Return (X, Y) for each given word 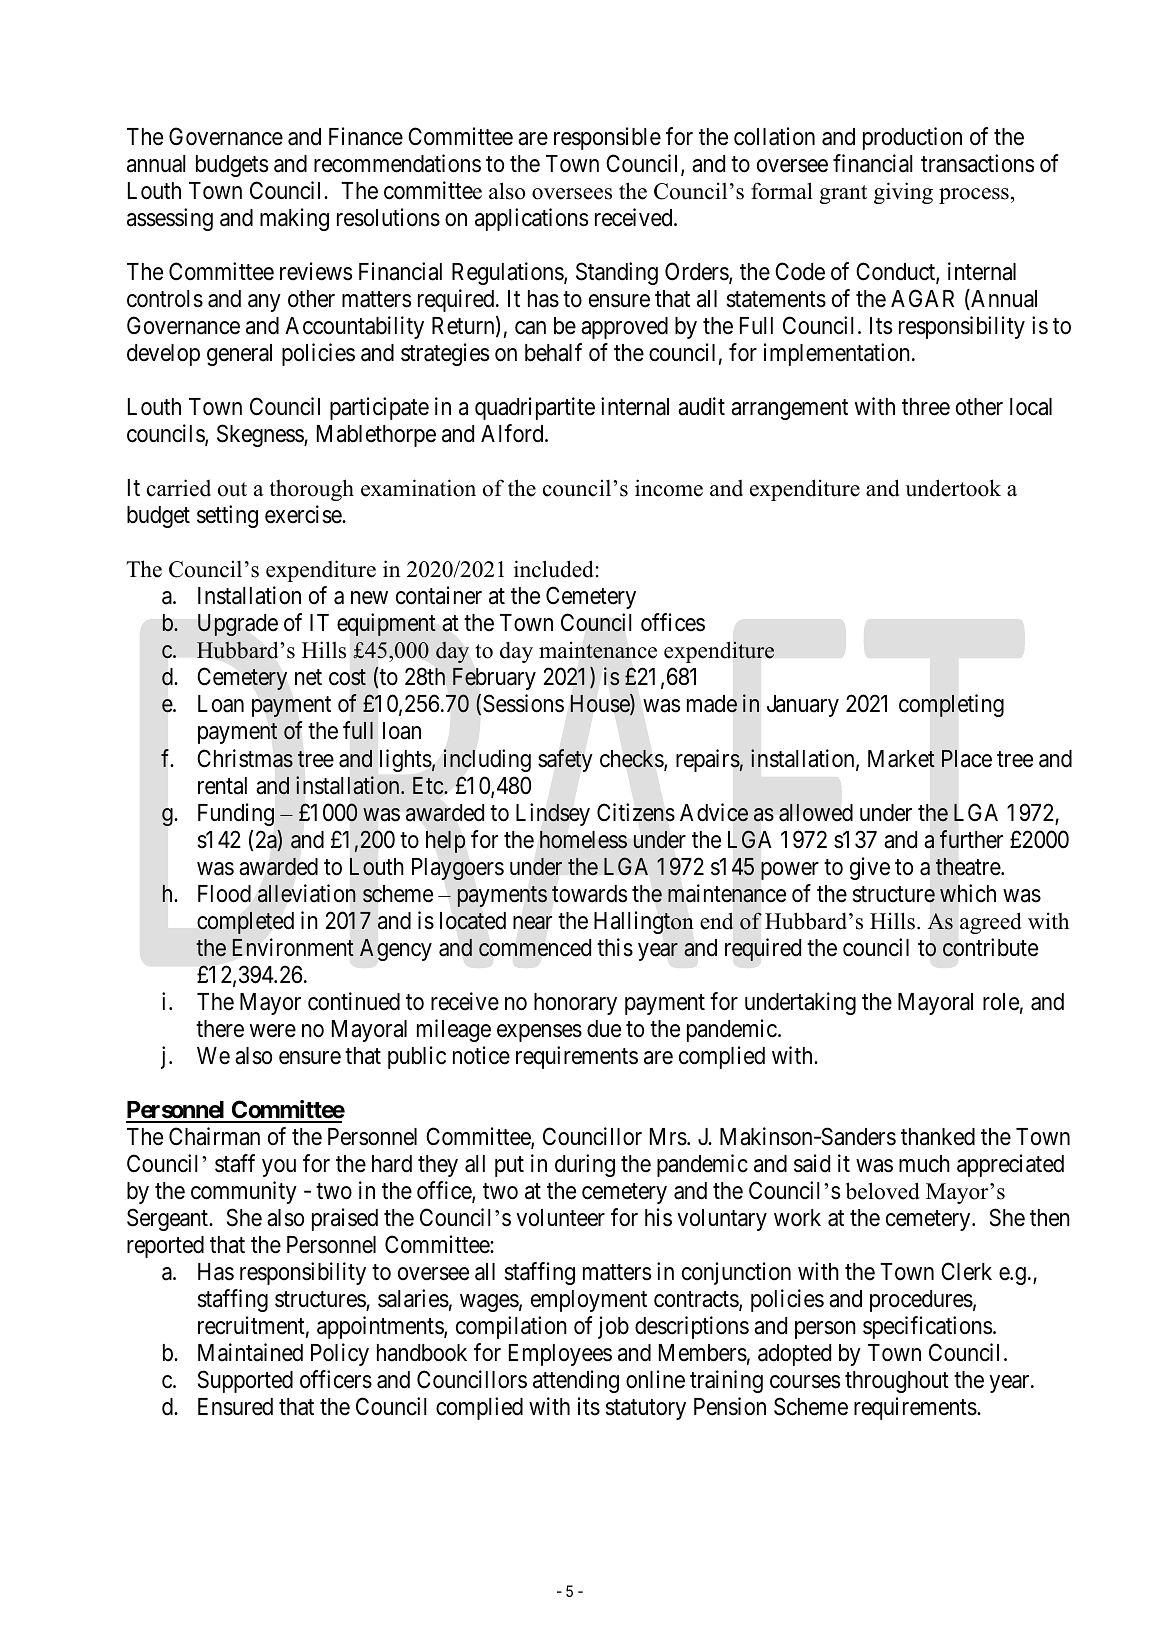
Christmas (245, 758)
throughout (897, 1382)
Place (967, 758)
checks (632, 759)
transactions (977, 163)
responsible (607, 138)
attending (576, 1381)
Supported (245, 1381)
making (294, 219)
